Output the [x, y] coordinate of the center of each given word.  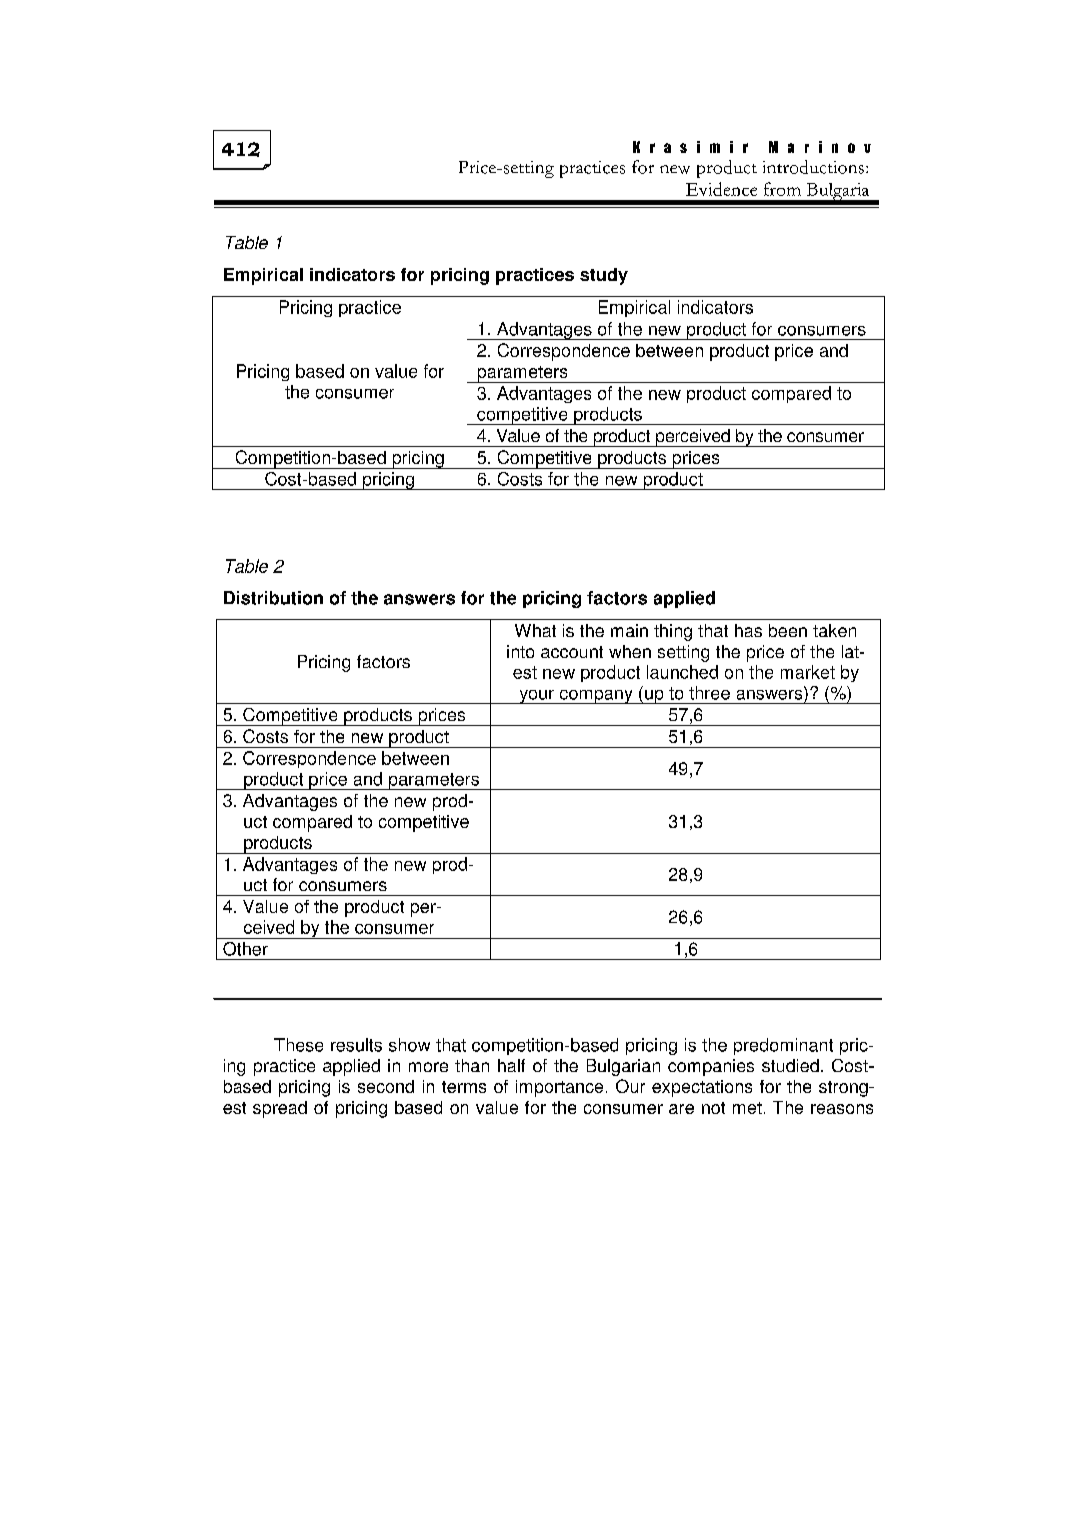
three [709, 693]
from [782, 189]
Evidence [721, 189]
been [788, 630]
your [536, 697]
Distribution [273, 598]
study [604, 276]
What [535, 630]
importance [559, 1088]
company [596, 697]
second [386, 1086]
